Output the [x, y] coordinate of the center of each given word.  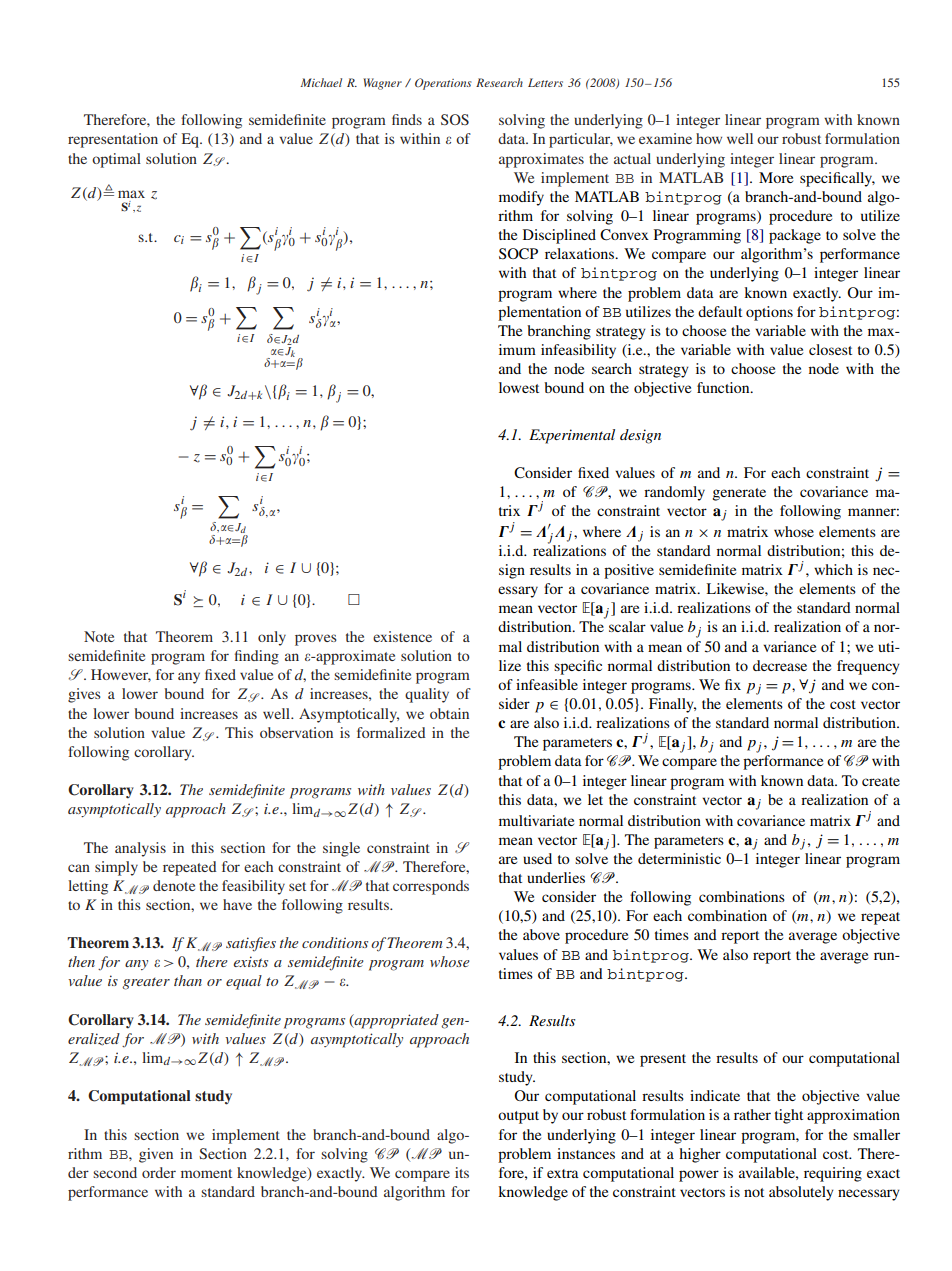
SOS [455, 119]
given [156, 1155]
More [776, 177]
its [462, 1172]
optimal [116, 160]
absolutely [801, 1193]
